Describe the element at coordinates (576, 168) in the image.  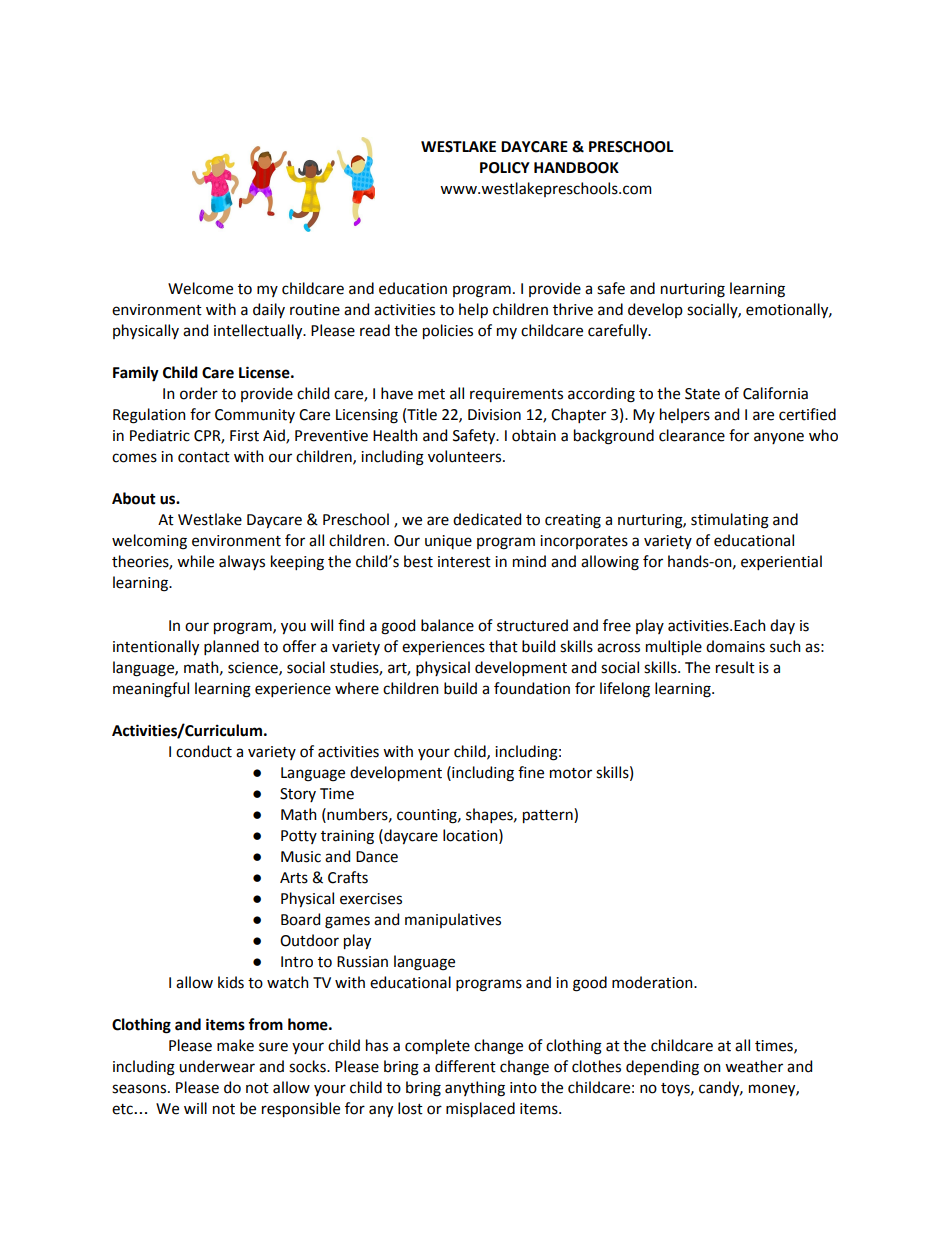
I see `HANDBOOK` at that location.
